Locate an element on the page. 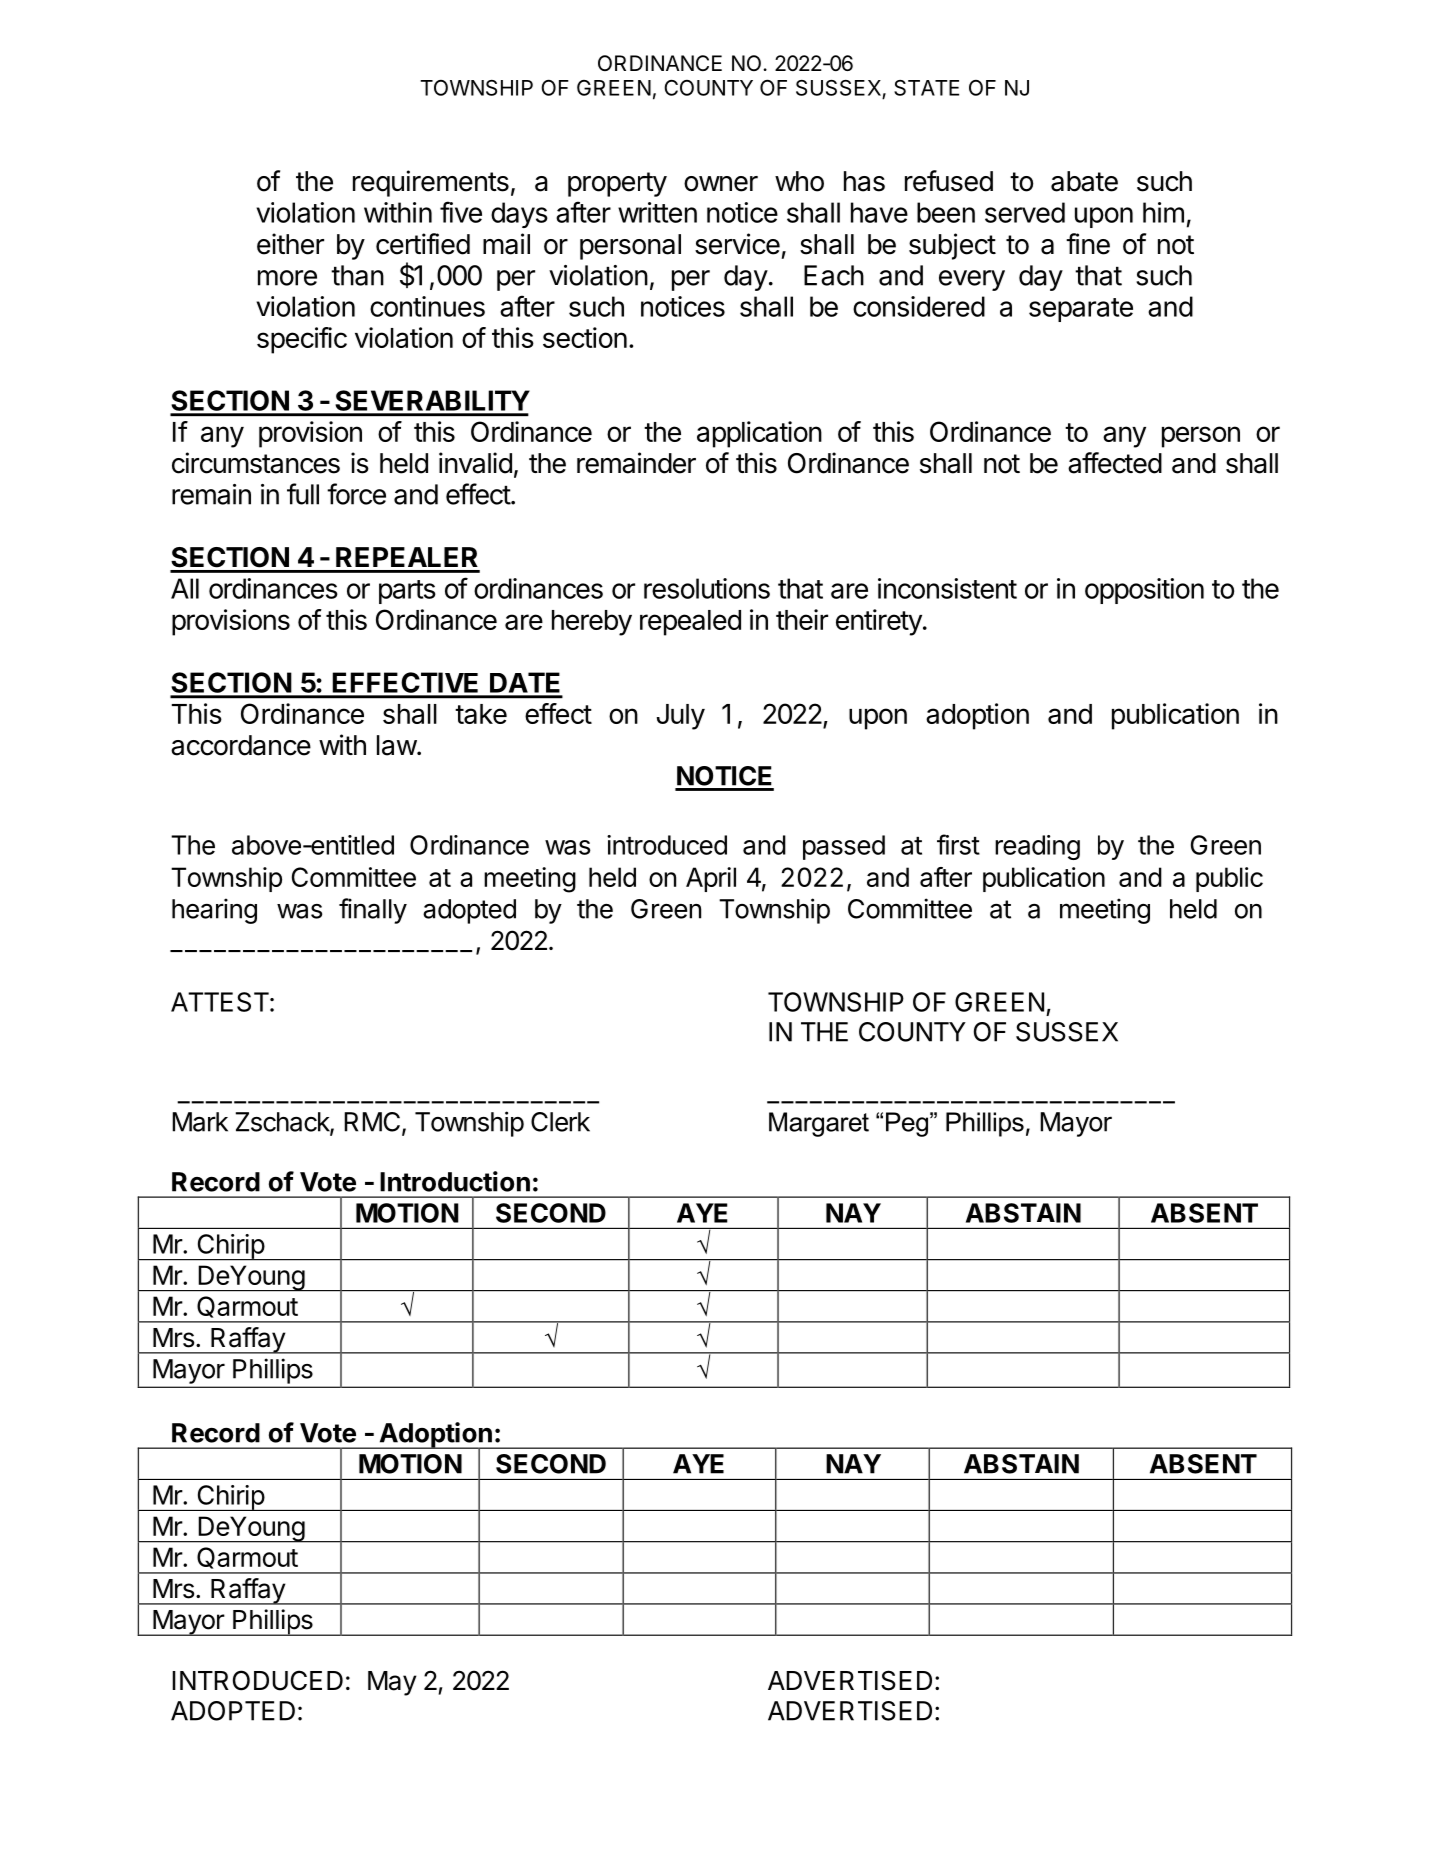 This document has height=1876, width=1449. opposition is located at coordinates (1144, 591).
